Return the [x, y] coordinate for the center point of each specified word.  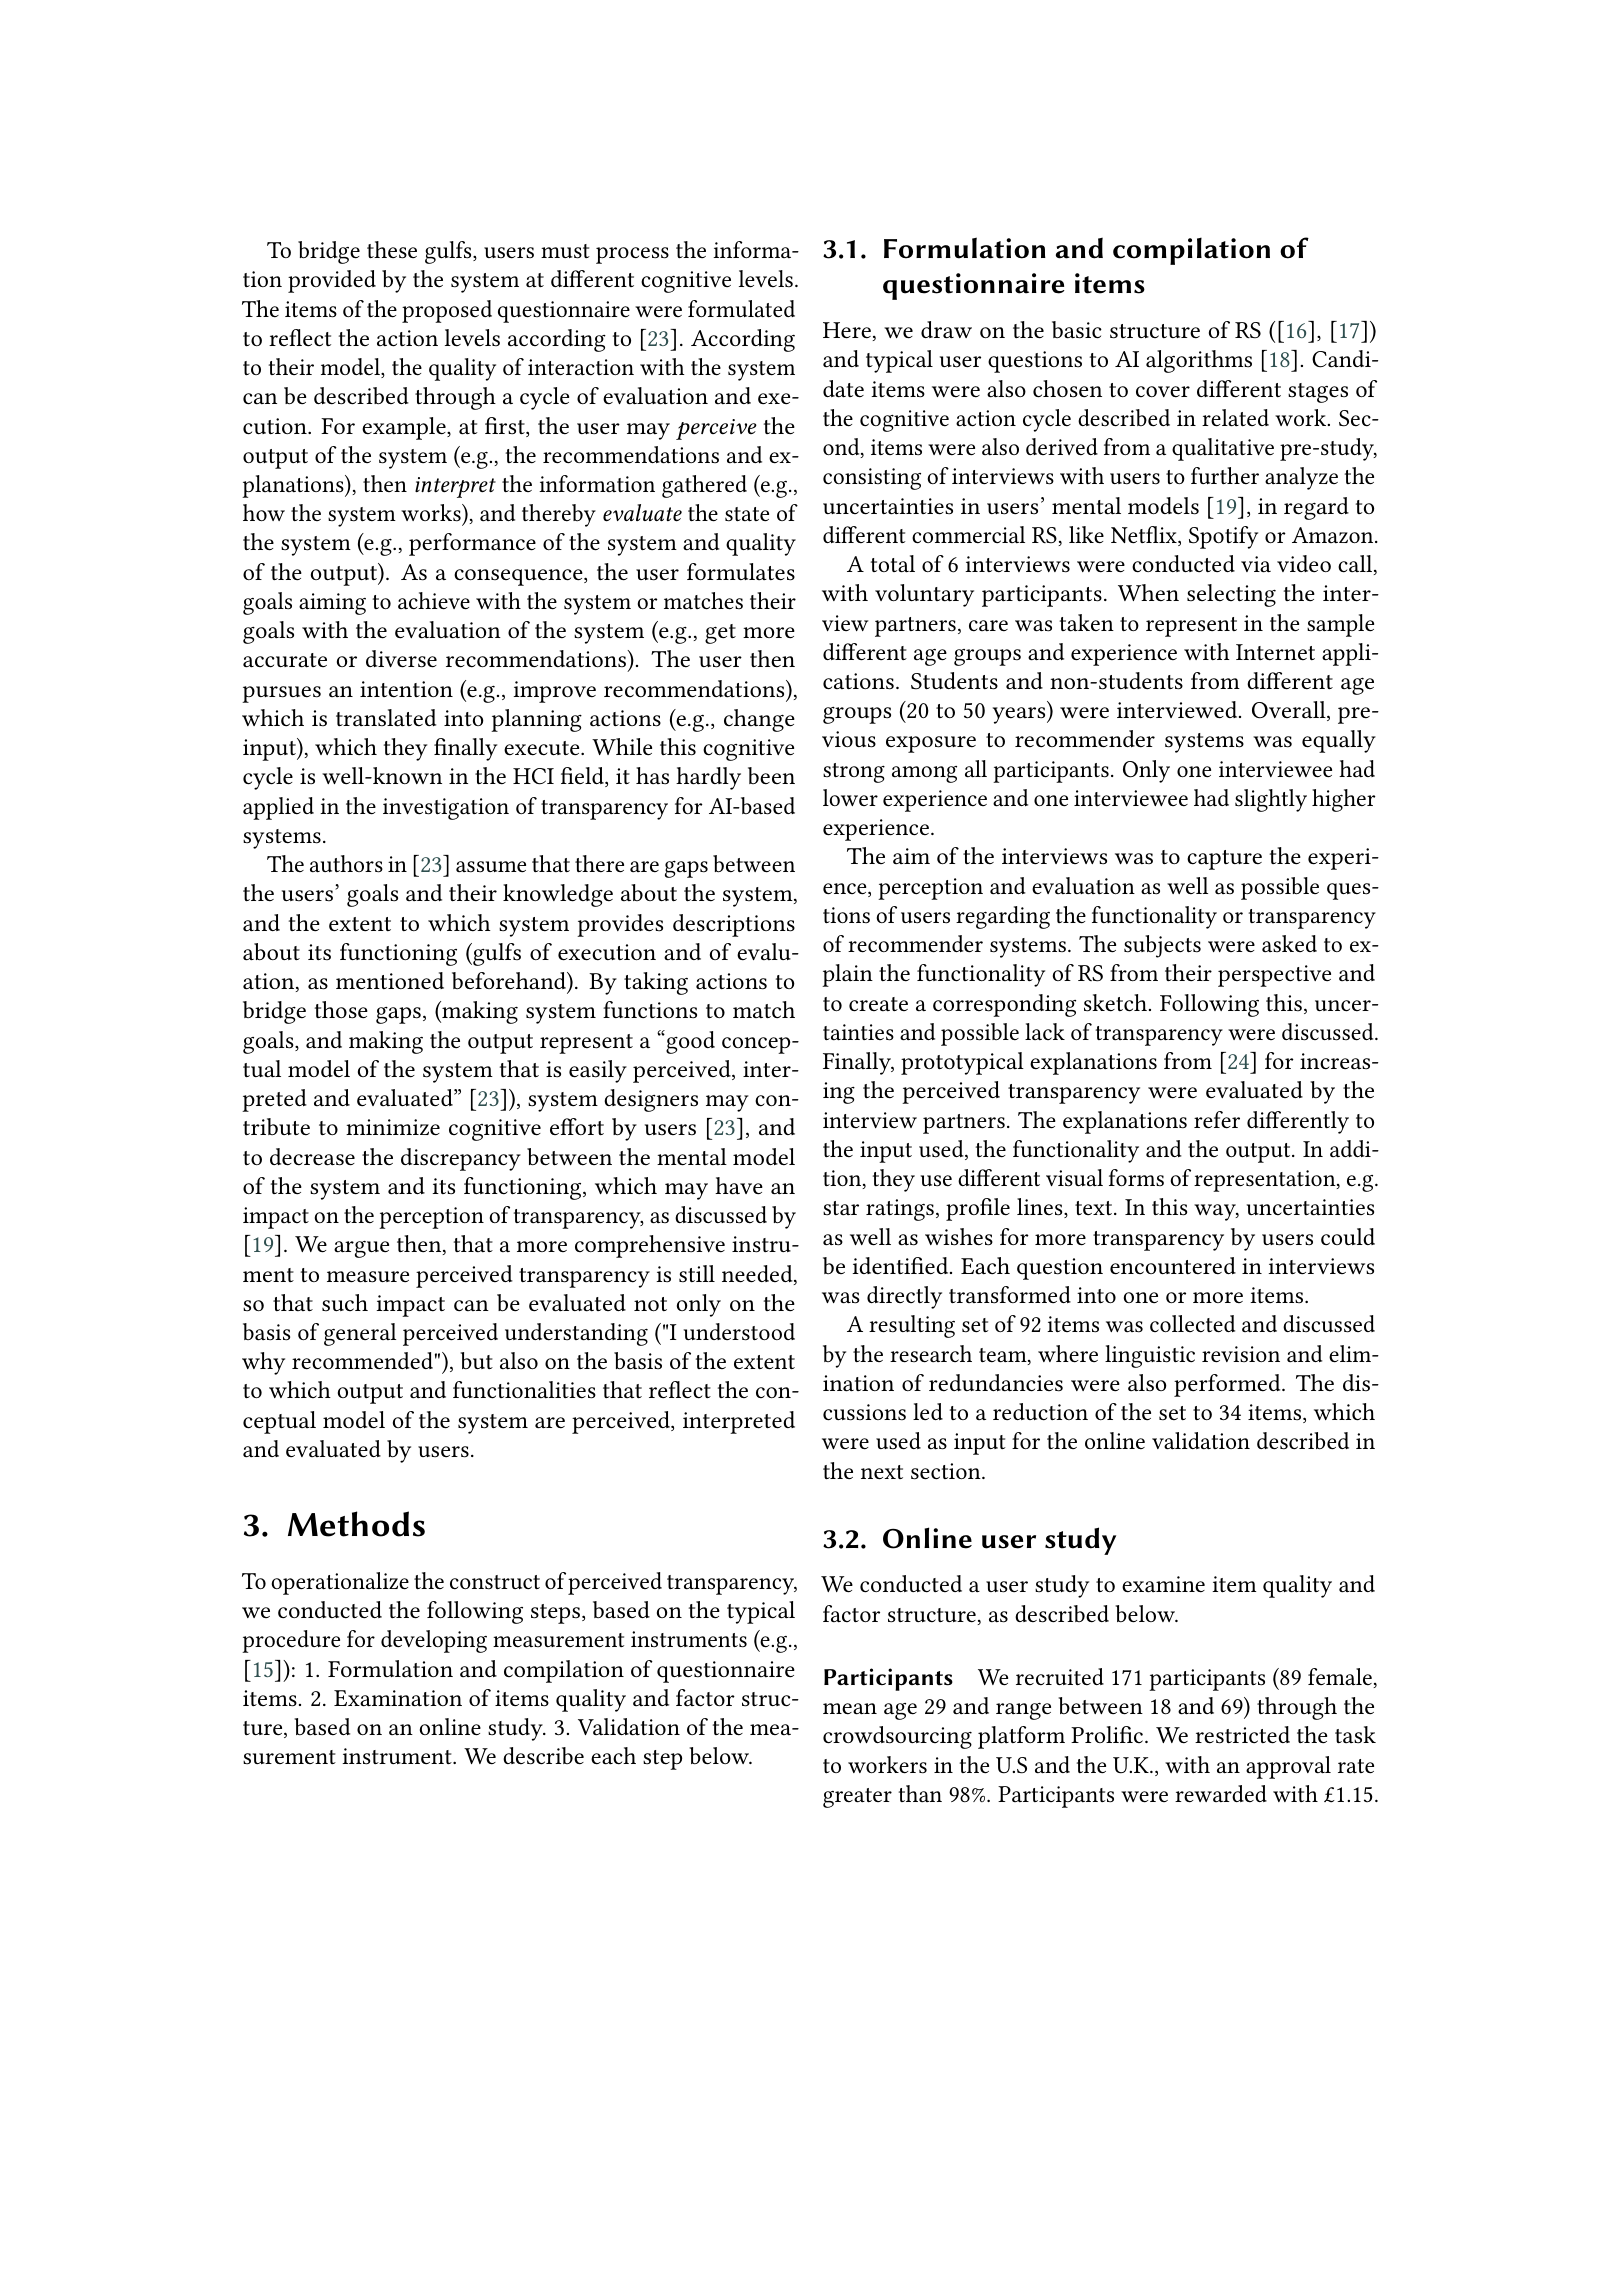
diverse [401, 659]
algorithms [1199, 361]
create [878, 1004]
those [341, 1010]
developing [434, 1641]
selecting [1231, 595]
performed [1228, 1385]
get [720, 634]
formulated [741, 309]
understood [739, 1332]
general [360, 1334]
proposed [447, 311]
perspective [1274, 976]
